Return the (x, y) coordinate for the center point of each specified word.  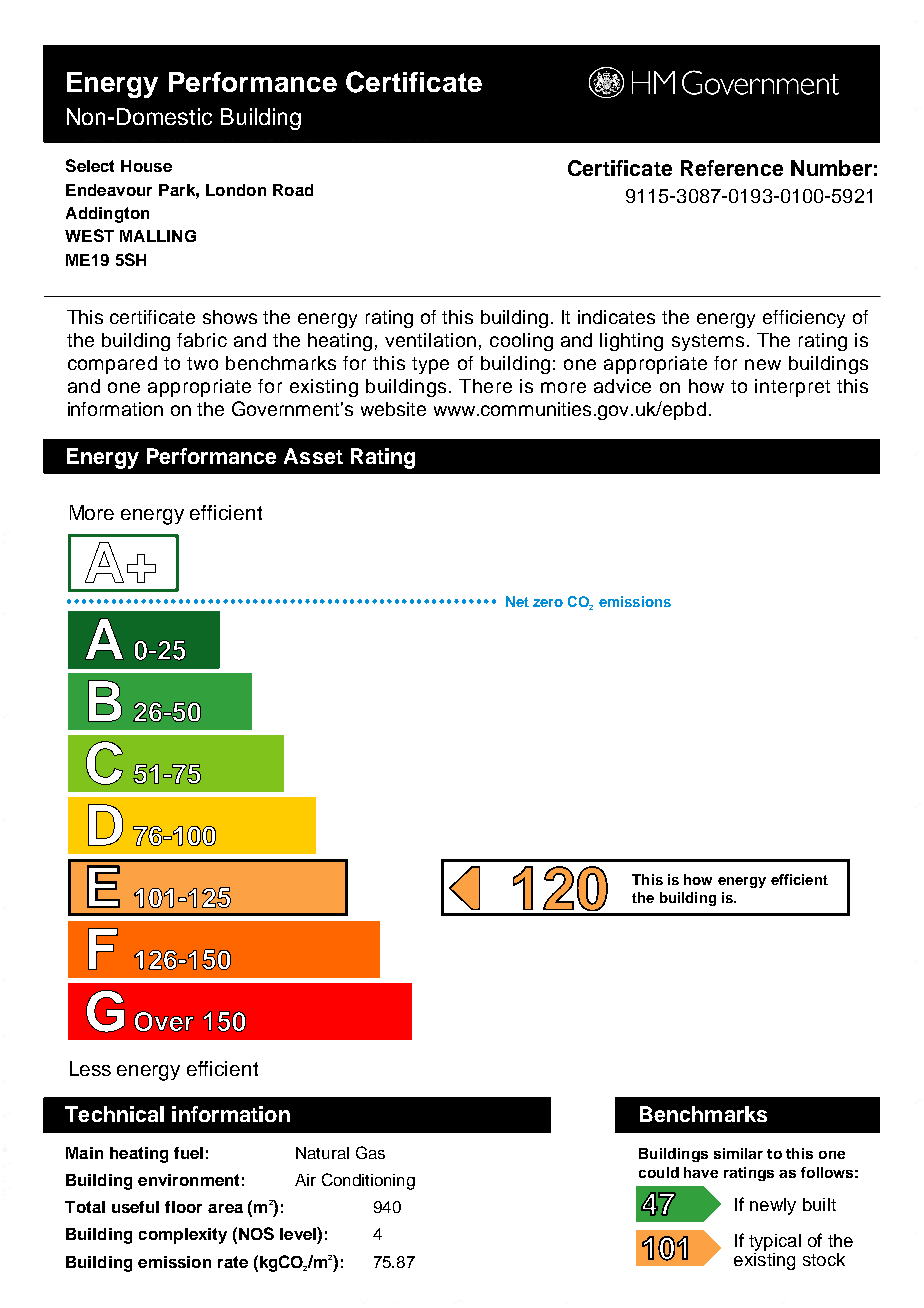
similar (738, 1153)
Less (90, 1068)
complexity (183, 1236)
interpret (792, 388)
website (393, 409)
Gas (370, 1152)
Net (517, 601)
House (146, 166)
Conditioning (368, 1181)
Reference (732, 168)
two (202, 363)
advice (622, 386)
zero (548, 603)
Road (293, 190)
